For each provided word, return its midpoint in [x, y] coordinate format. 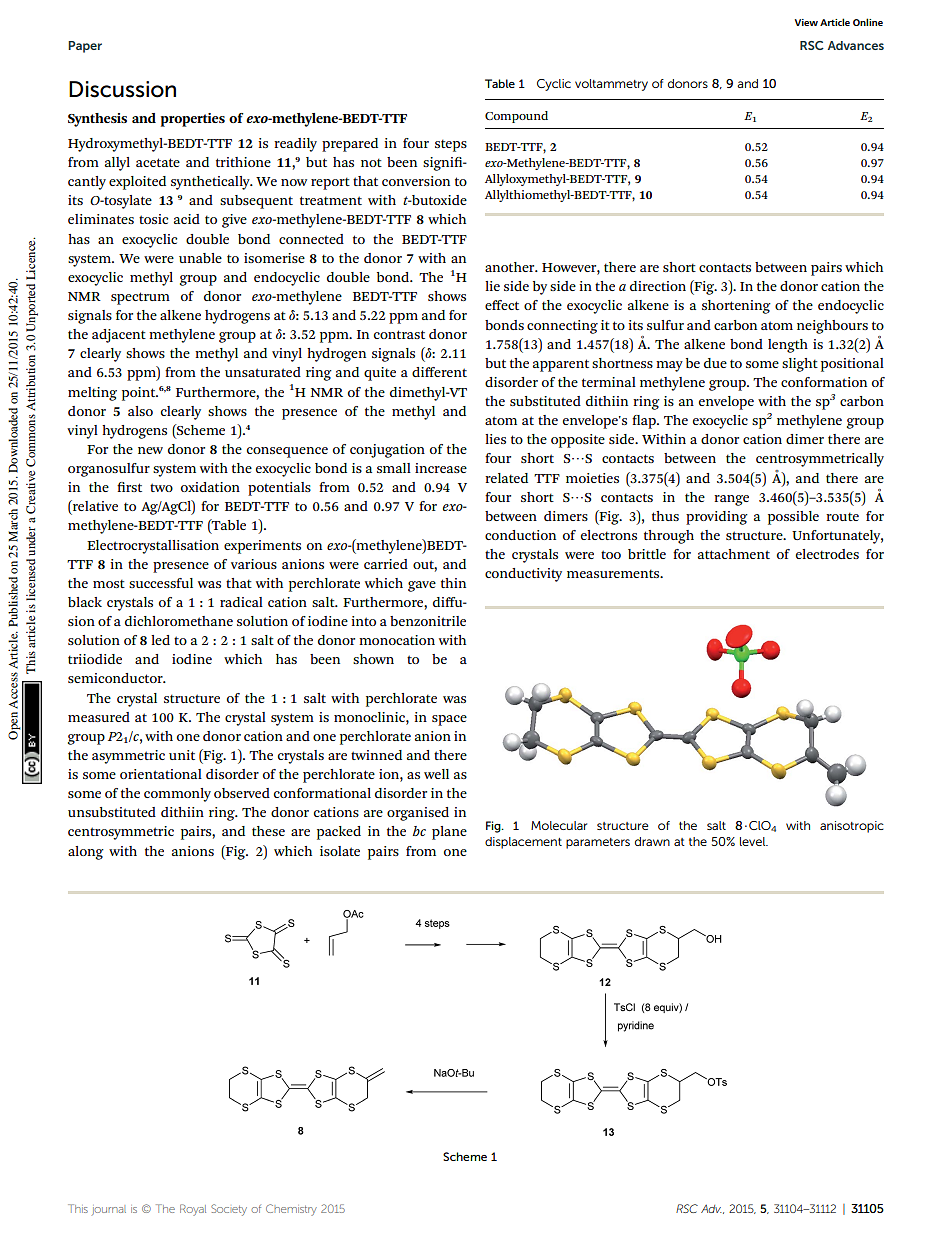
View [806, 22]
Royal [193, 1210]
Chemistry [291, 1210]
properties [193, 120]
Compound [516, 117]
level [754, 841]
